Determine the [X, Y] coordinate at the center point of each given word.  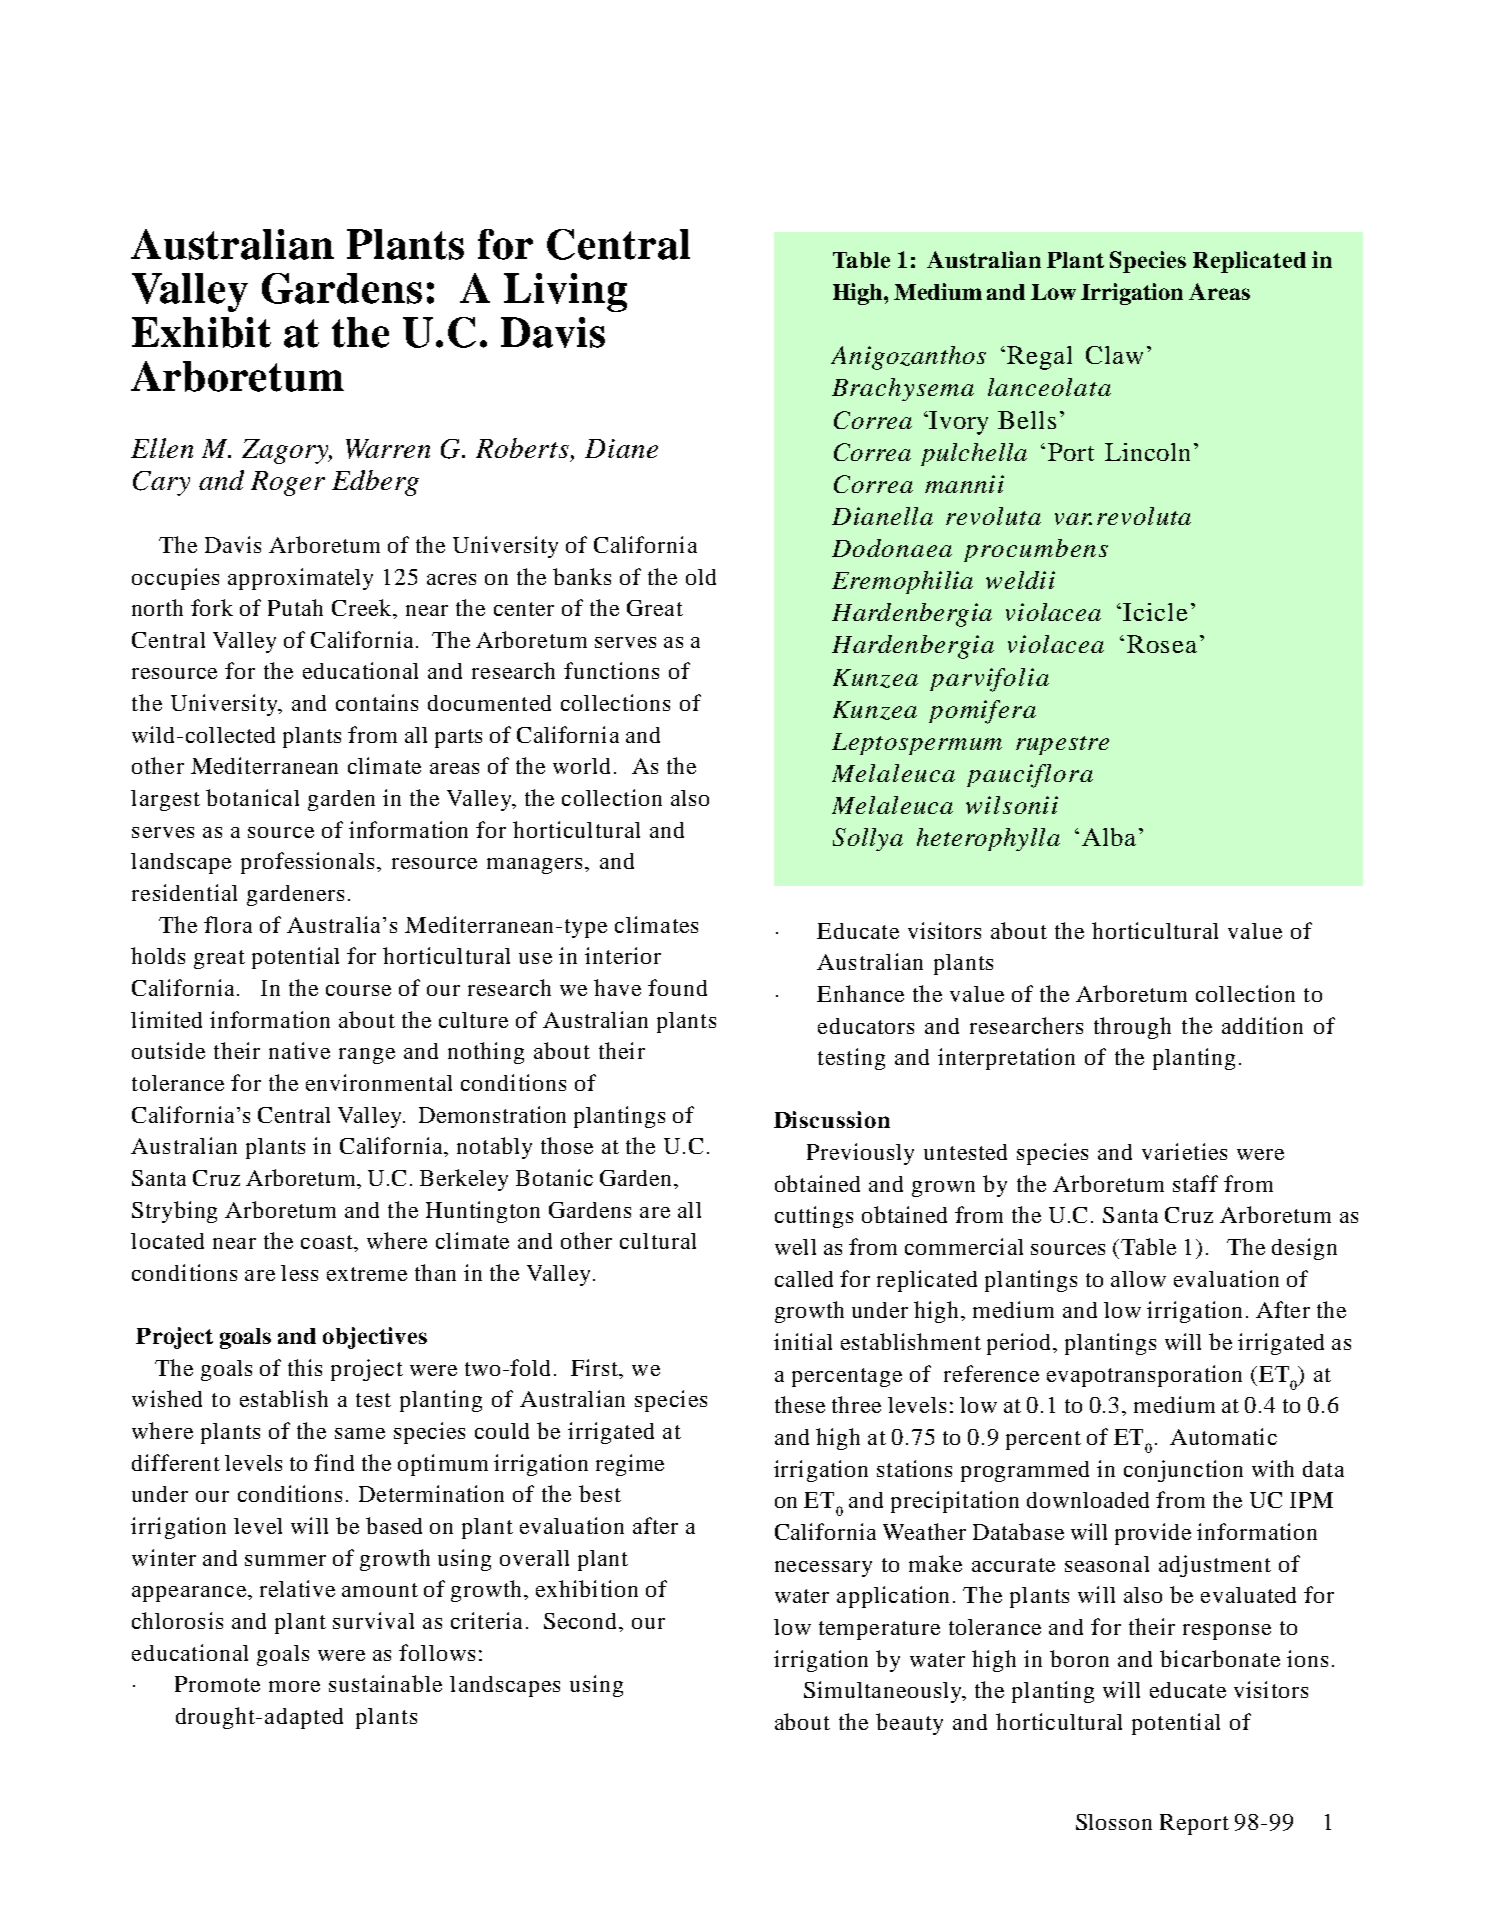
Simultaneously [884, 1692]
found [677, 987]
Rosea [1162, 644]
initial [803, 1341]
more [294, 1686]
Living [565, 292]
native [299, 1050]
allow [1138, 1279]
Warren [388, 449]
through [1132, 1028]
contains [377, 702]
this [305, 1367]
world [581, 766]
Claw [1114, 355]
